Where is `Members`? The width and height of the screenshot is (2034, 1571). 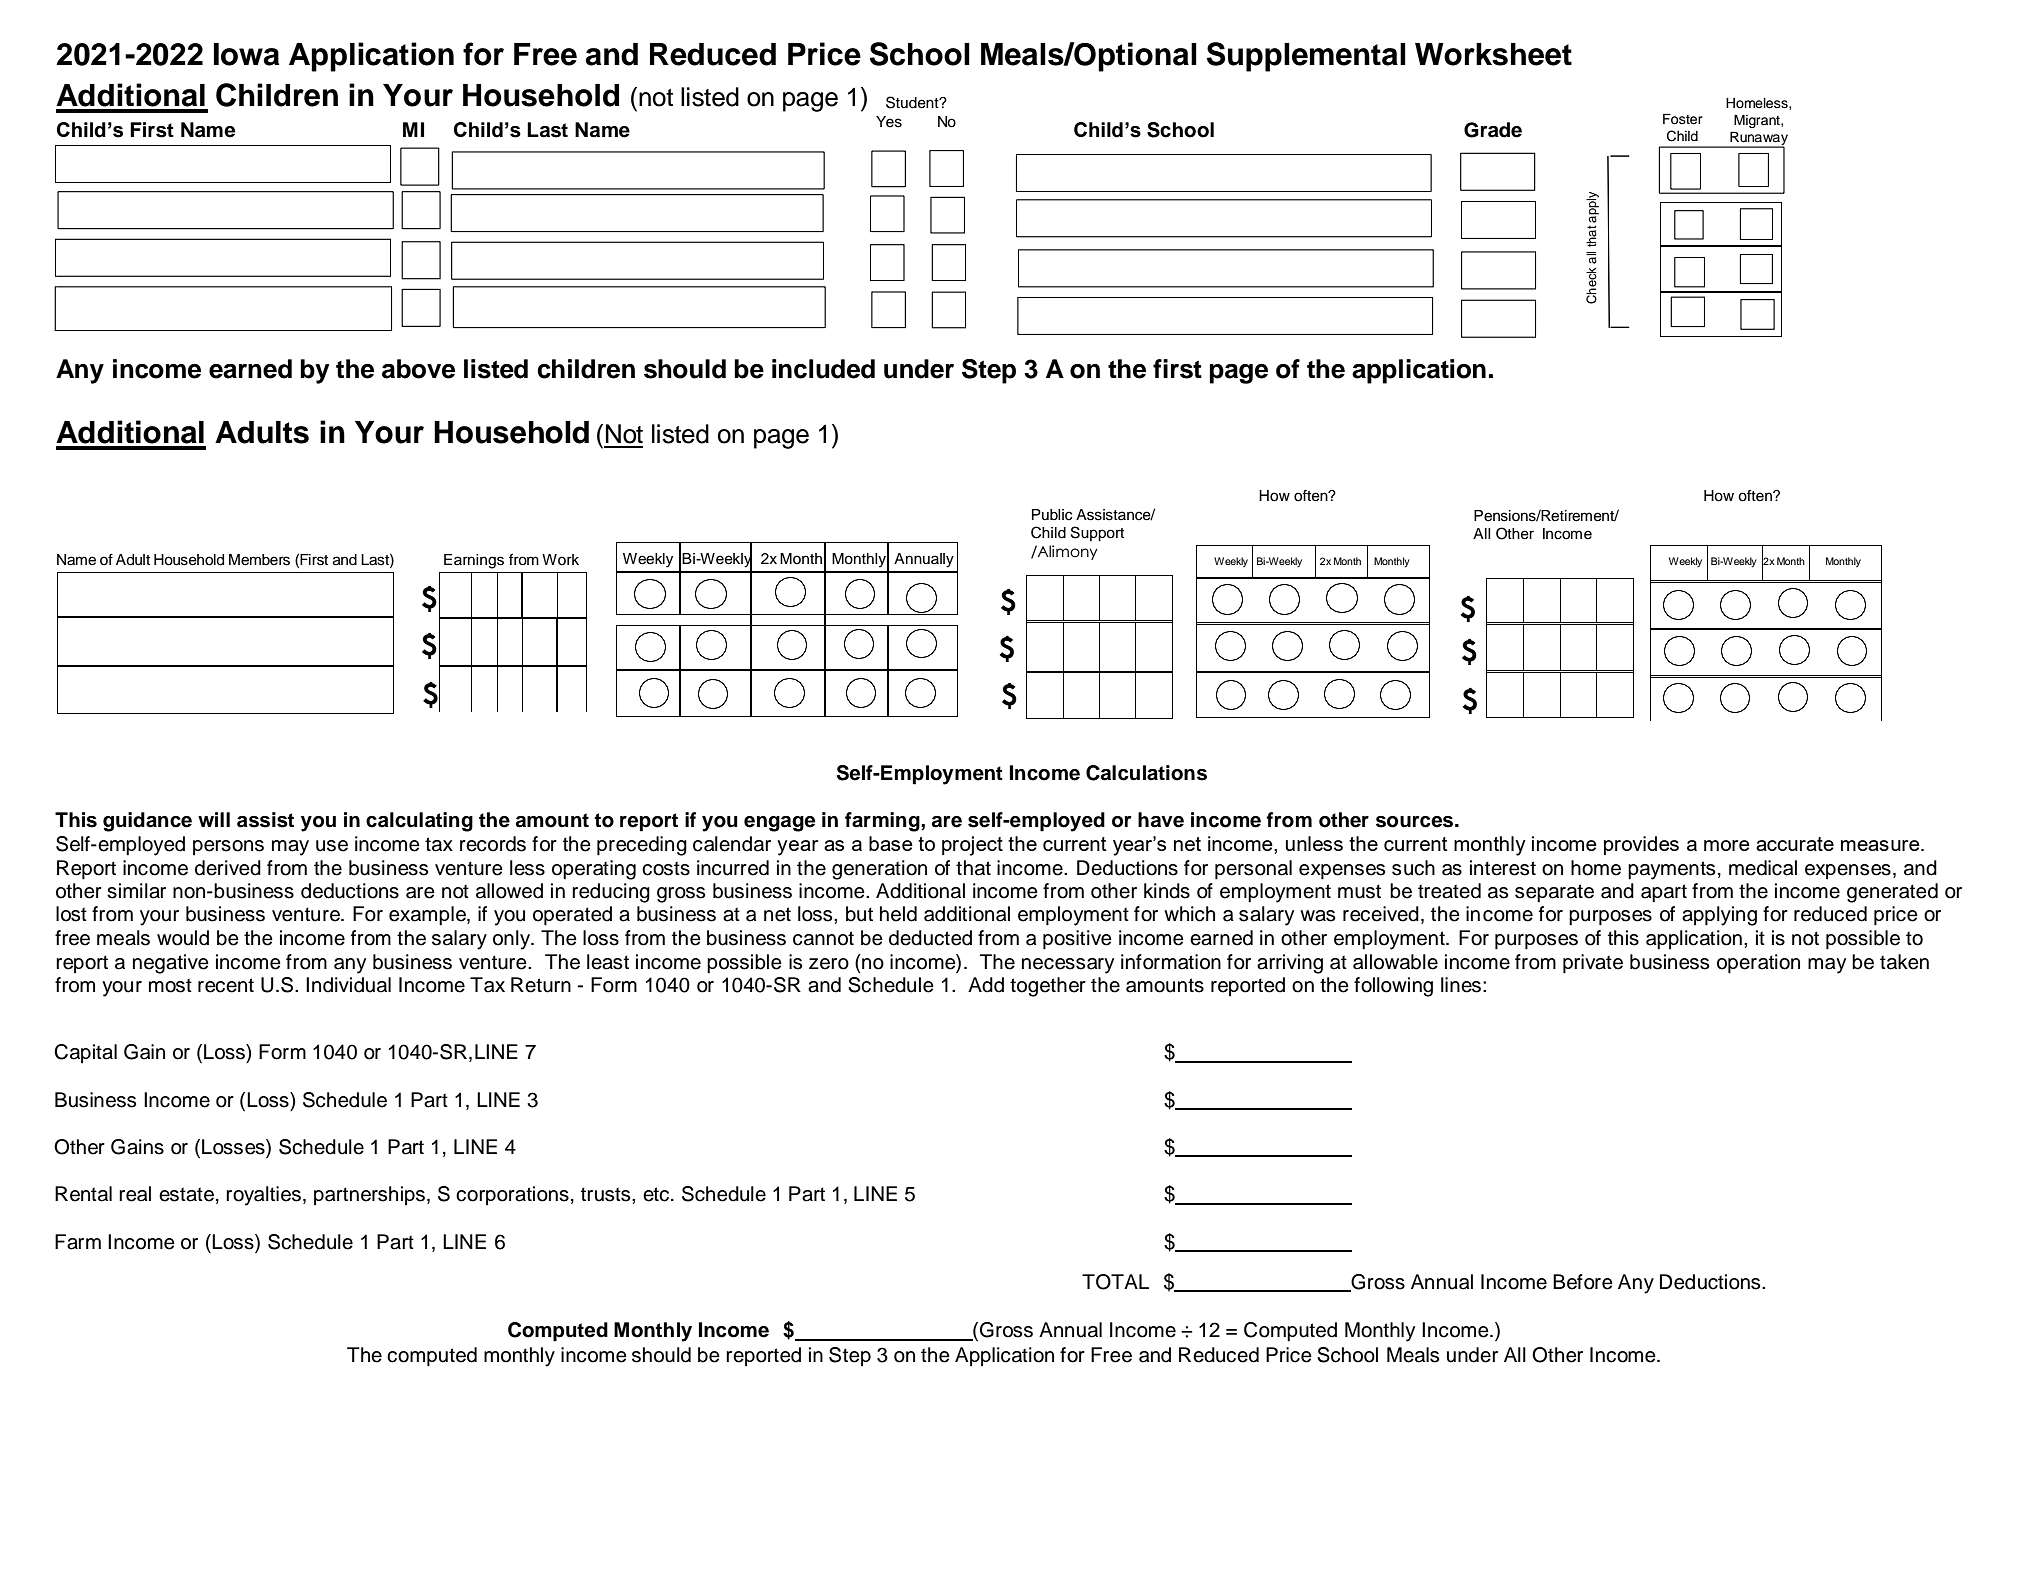
Members is located at coordinates (259, 560).
